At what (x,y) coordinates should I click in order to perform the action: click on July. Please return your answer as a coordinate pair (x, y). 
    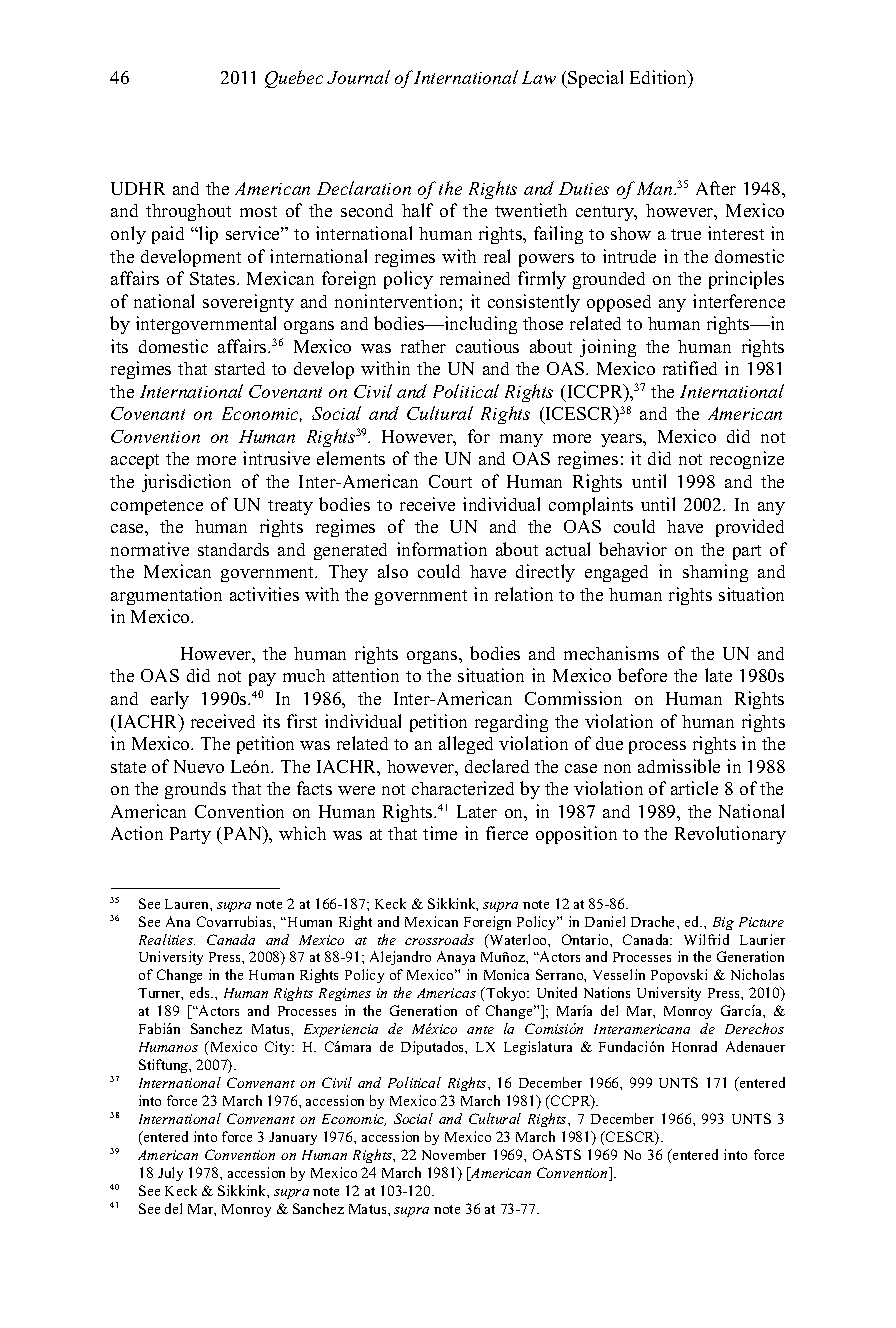
    Looking at the image, I should click on (170, 1174).
